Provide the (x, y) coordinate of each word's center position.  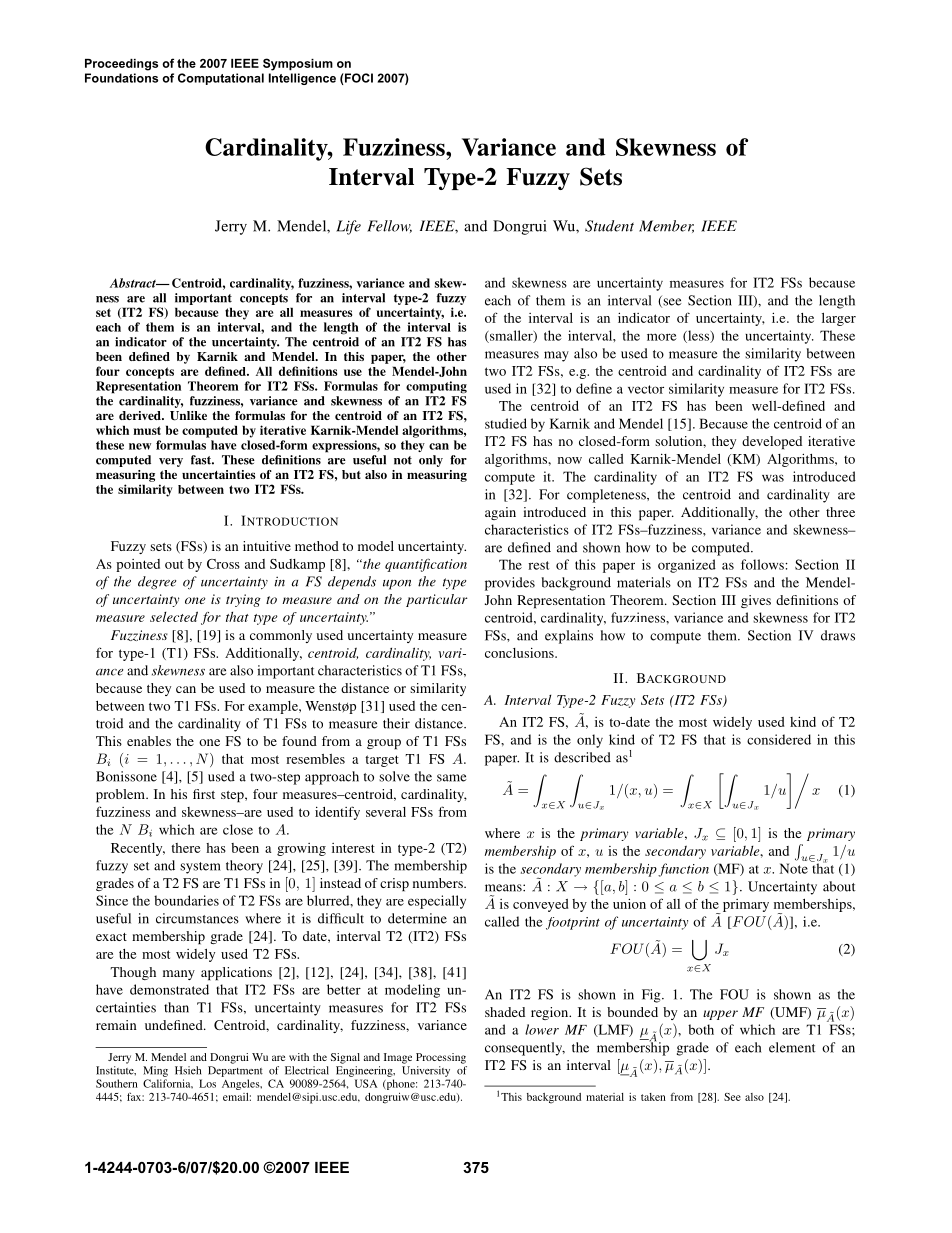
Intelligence (302, 79)
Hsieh (188, 1070)
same (451, 778)
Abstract (134, 283)
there (186, 848)
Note (794, 868)
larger (839, 319)
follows (763, 564)
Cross (223, 564)
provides (510, 584)
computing (436, 387)
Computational (221, 79)
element (792, 1047)
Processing (441, 1058)
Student (609, 226)
